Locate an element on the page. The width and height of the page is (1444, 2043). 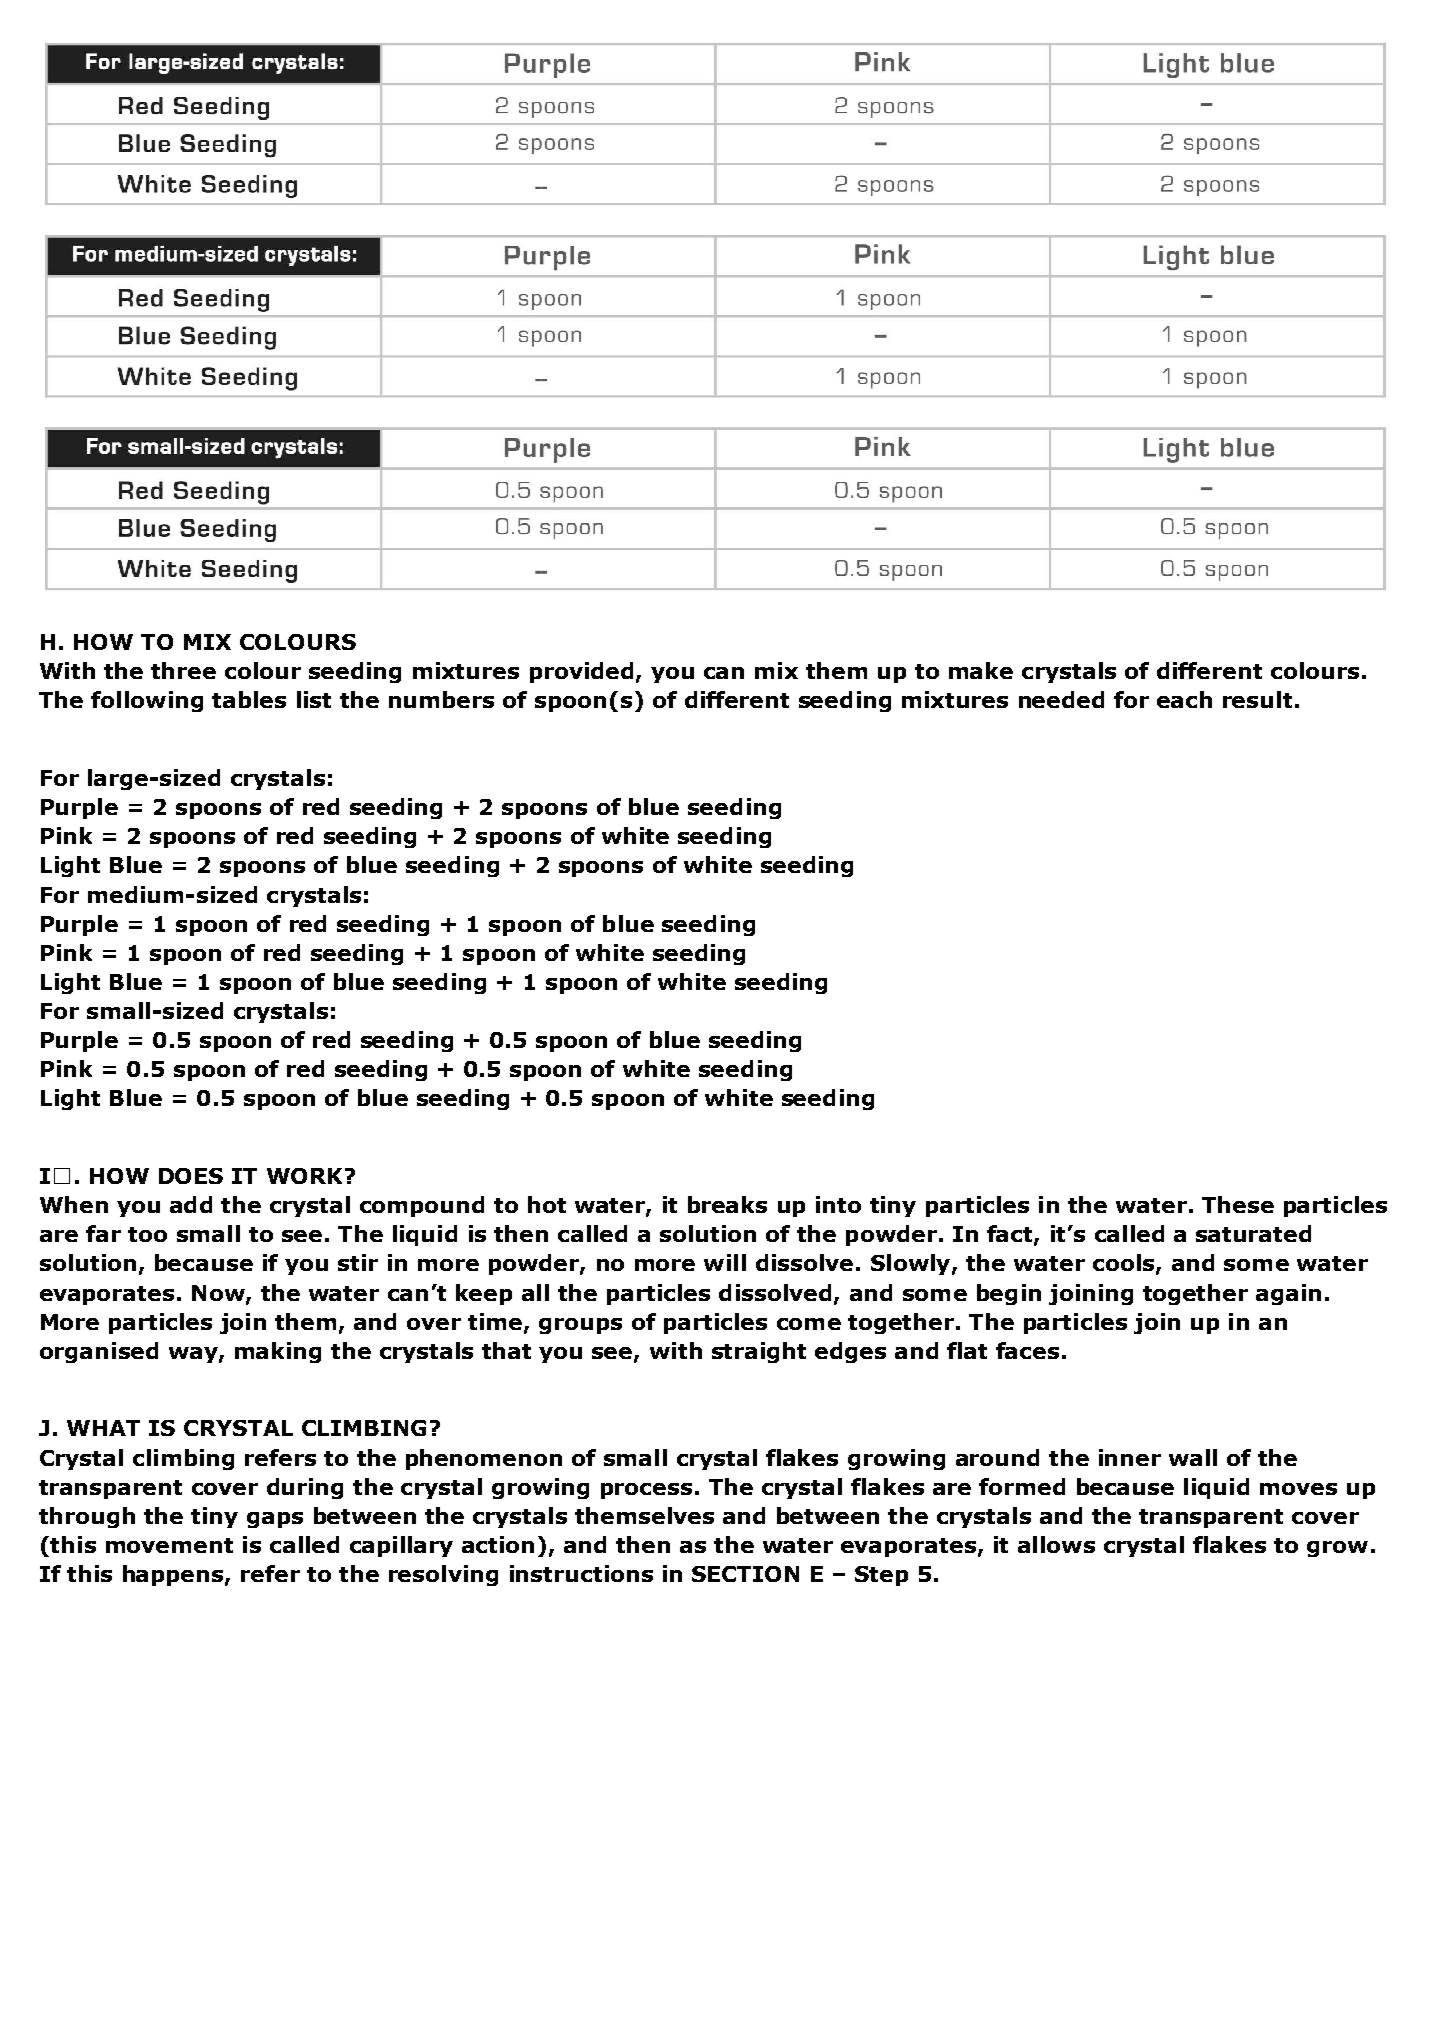
each is located at coordinates (1184, 699).
